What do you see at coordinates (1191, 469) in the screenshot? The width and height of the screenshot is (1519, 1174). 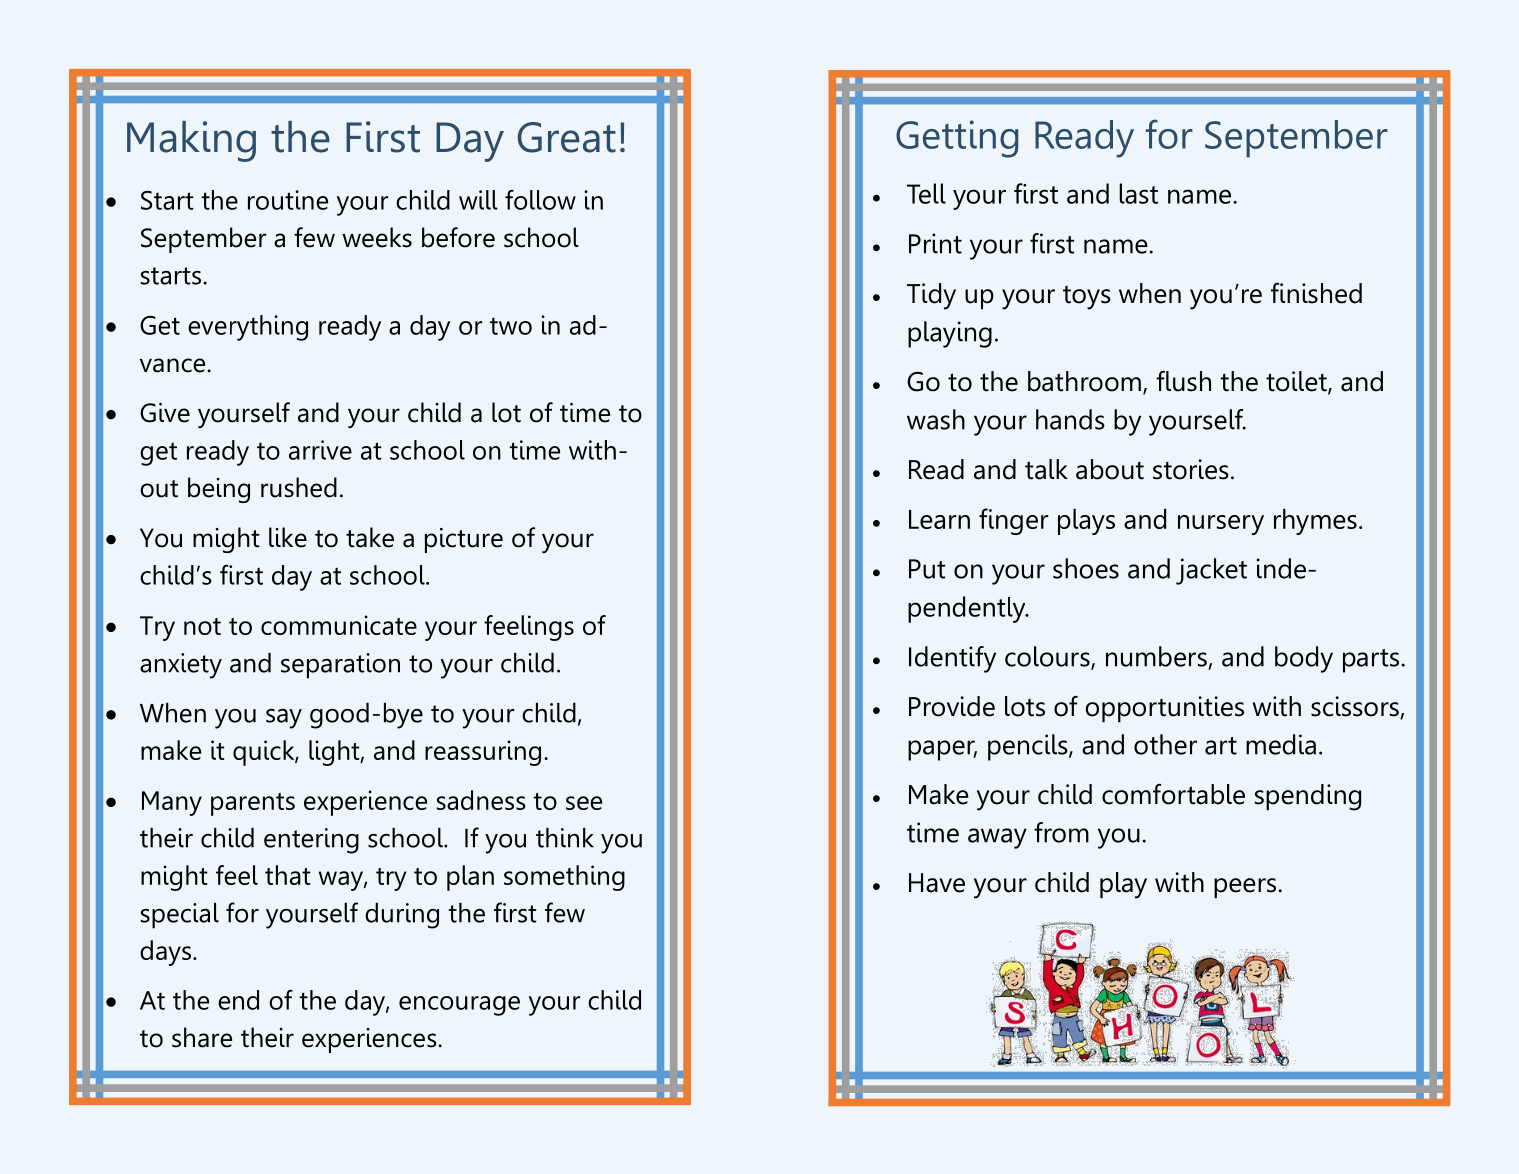 I see `stories` at bounding box center [1191, 469].
